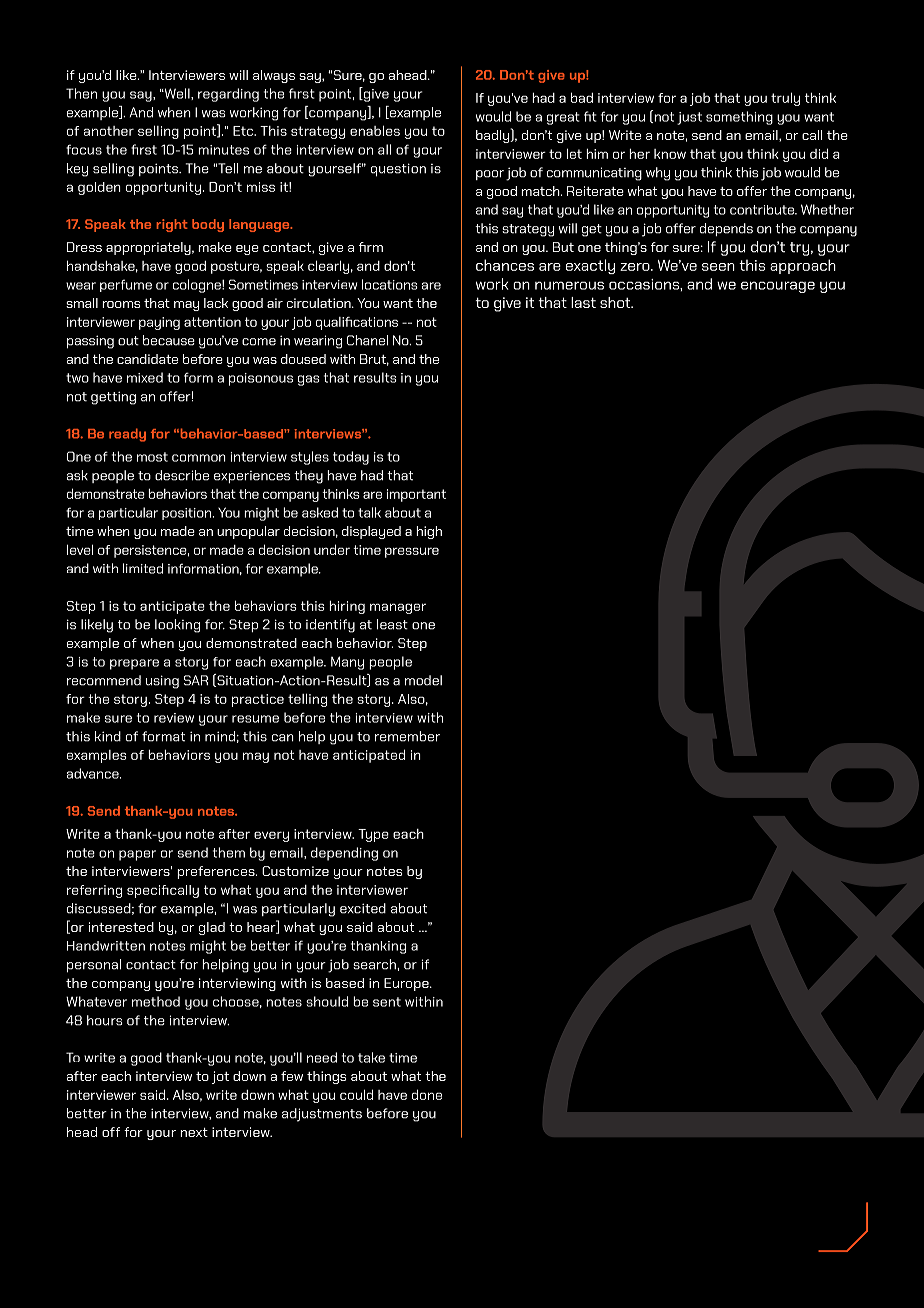 The width and height of the page is (924, 1308). Describe the element at coordinates (194, 1132) in the page. I see `next` at that location.
